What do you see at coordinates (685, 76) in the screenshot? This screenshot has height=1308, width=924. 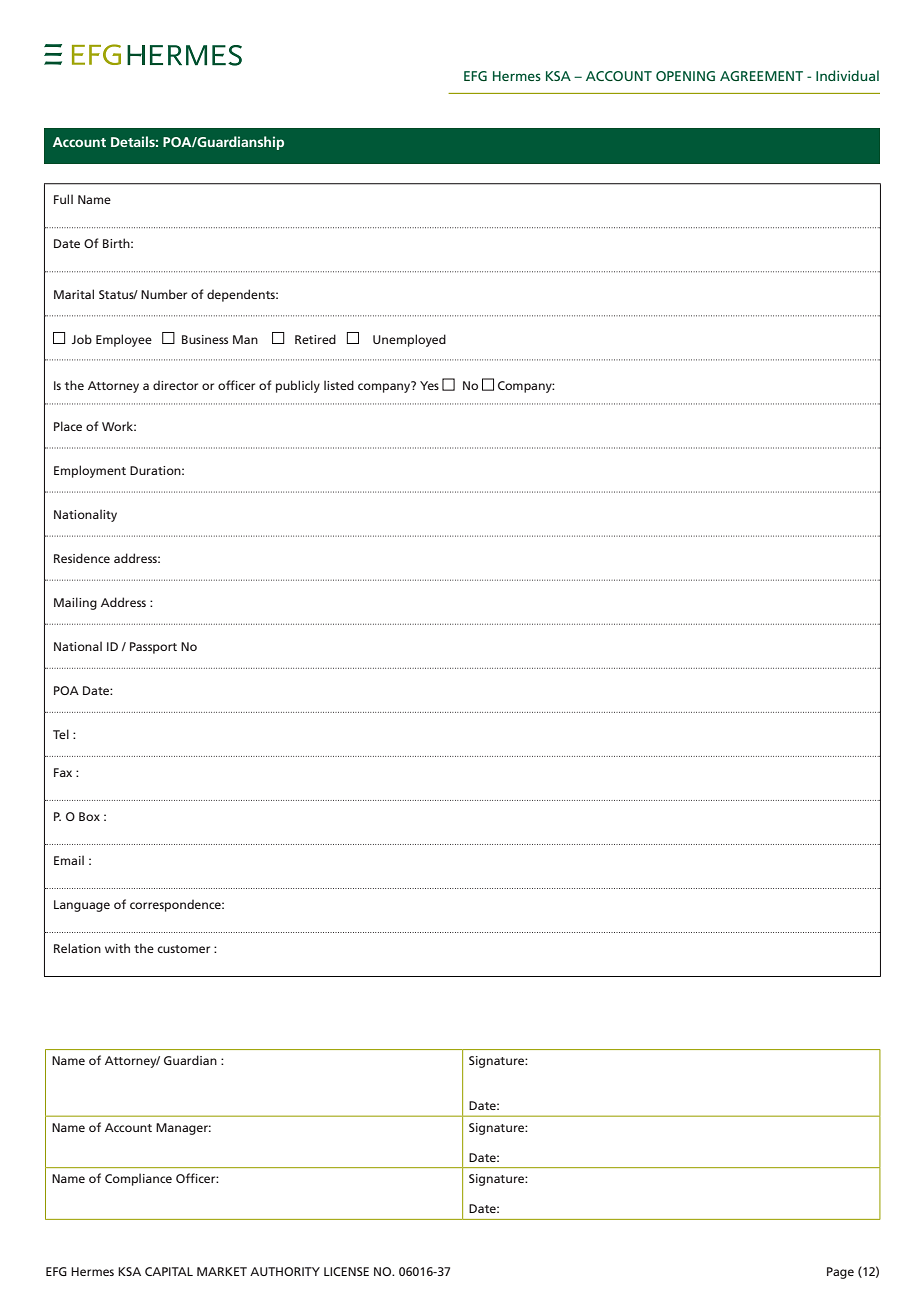 I see `OPENING` at bounding box center [685, 76].
